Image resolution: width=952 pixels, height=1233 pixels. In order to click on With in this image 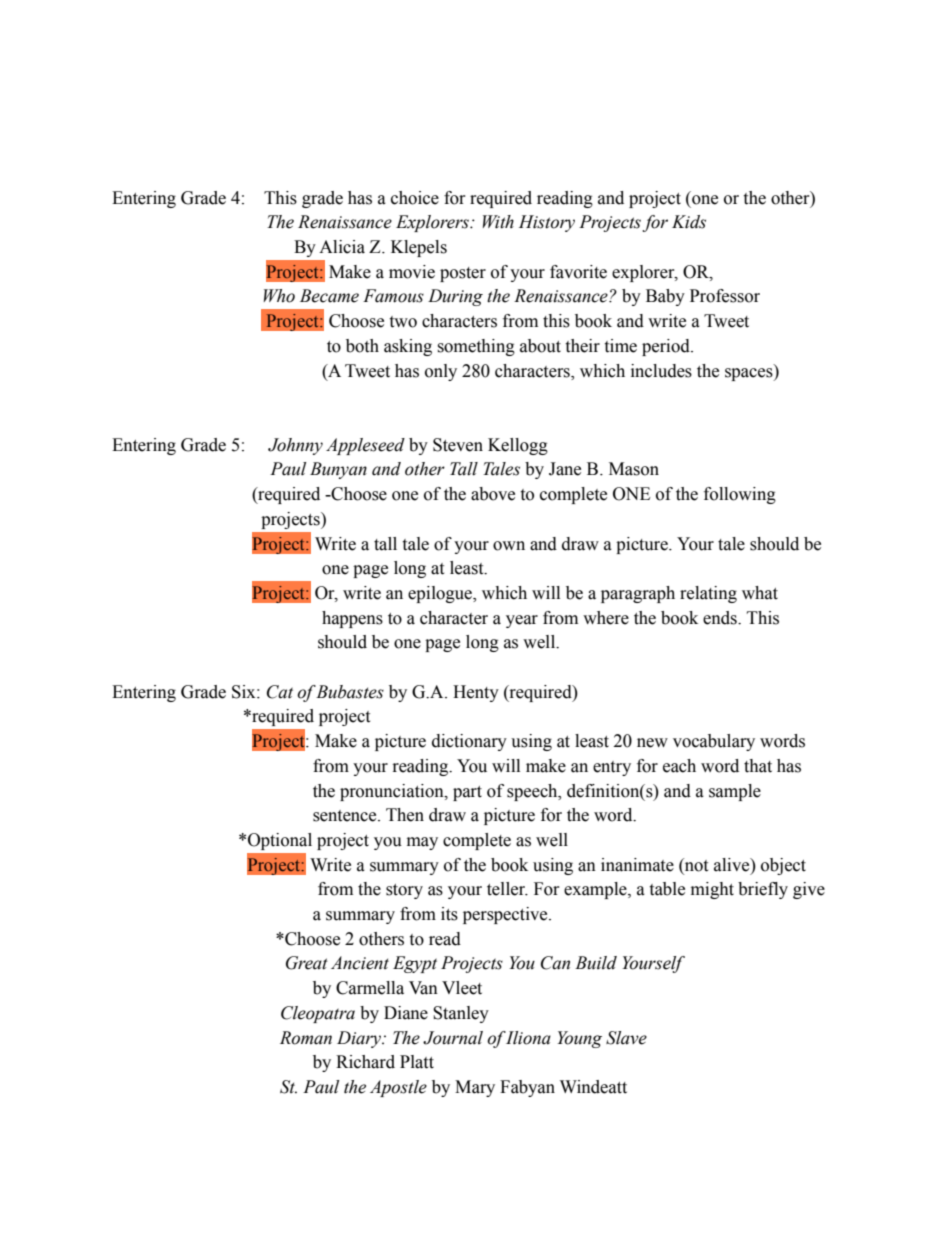, I will do `click(498, 222)`.
